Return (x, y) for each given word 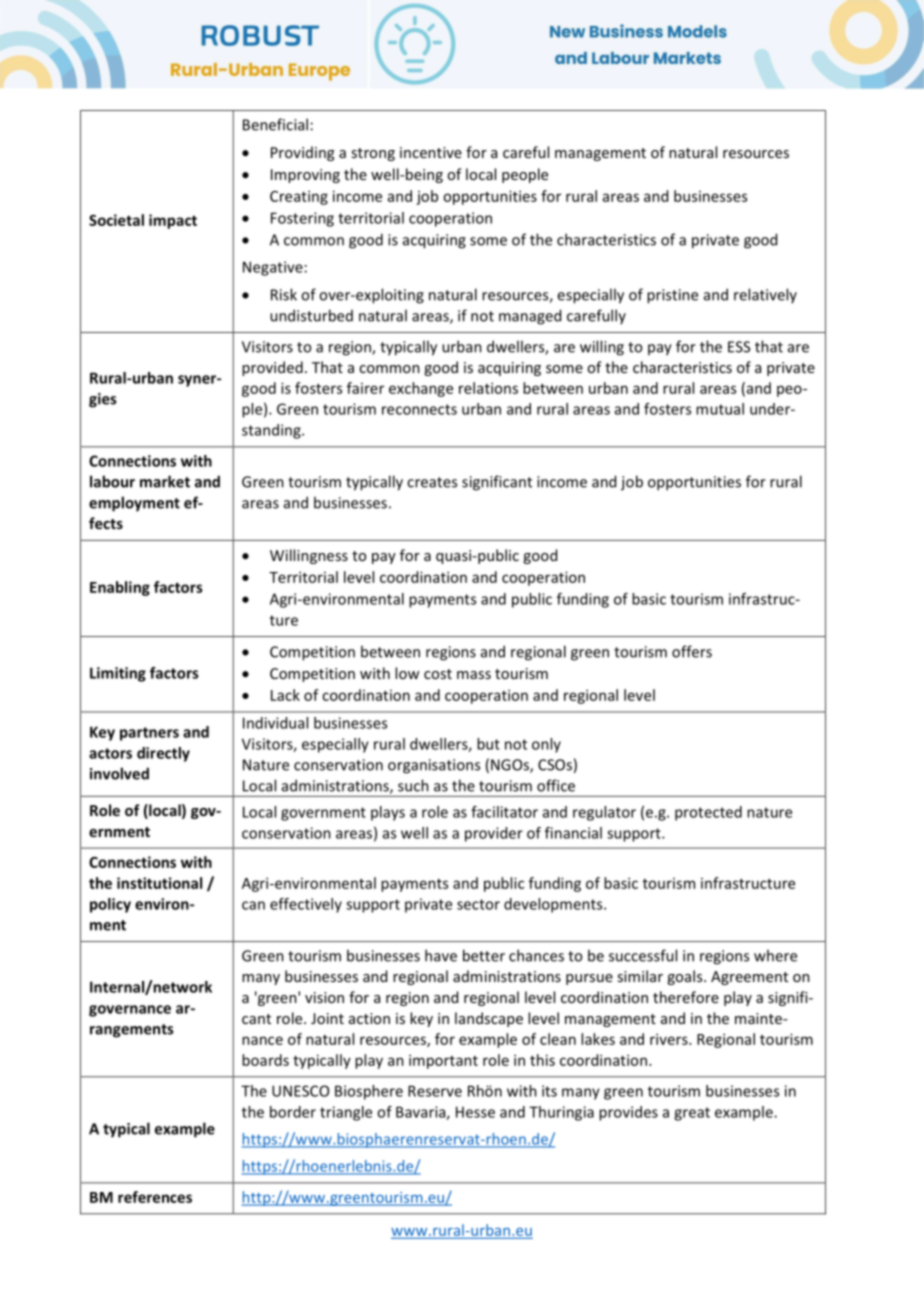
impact (173, 221)
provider (494, 834)
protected (708, 813)
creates (432, 482)
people (525, 175)
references (155, 1197)
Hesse (475, 1112)
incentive (431, 152)
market (165, 481)
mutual (720, 409)
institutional (159, 883)
